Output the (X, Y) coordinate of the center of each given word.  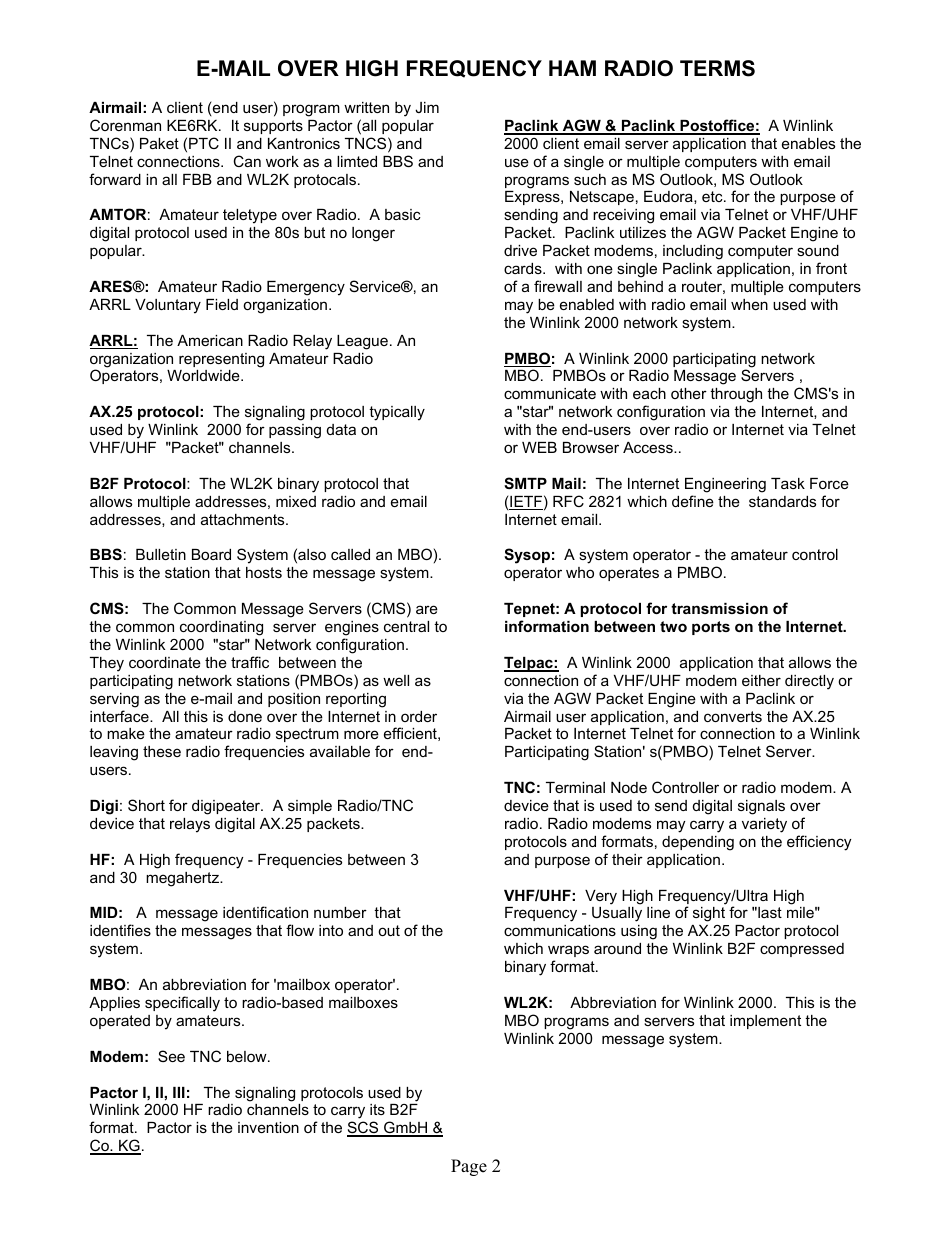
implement (765, 1022)
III (179, 1092)
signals (761, 807)
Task (788, 483)
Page (469, 1167)
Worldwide (204, 375)
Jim (427, 107)
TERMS (717, 68)
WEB (539, 447)
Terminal (575, 787)
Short (146, 805)
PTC (204, 143)
